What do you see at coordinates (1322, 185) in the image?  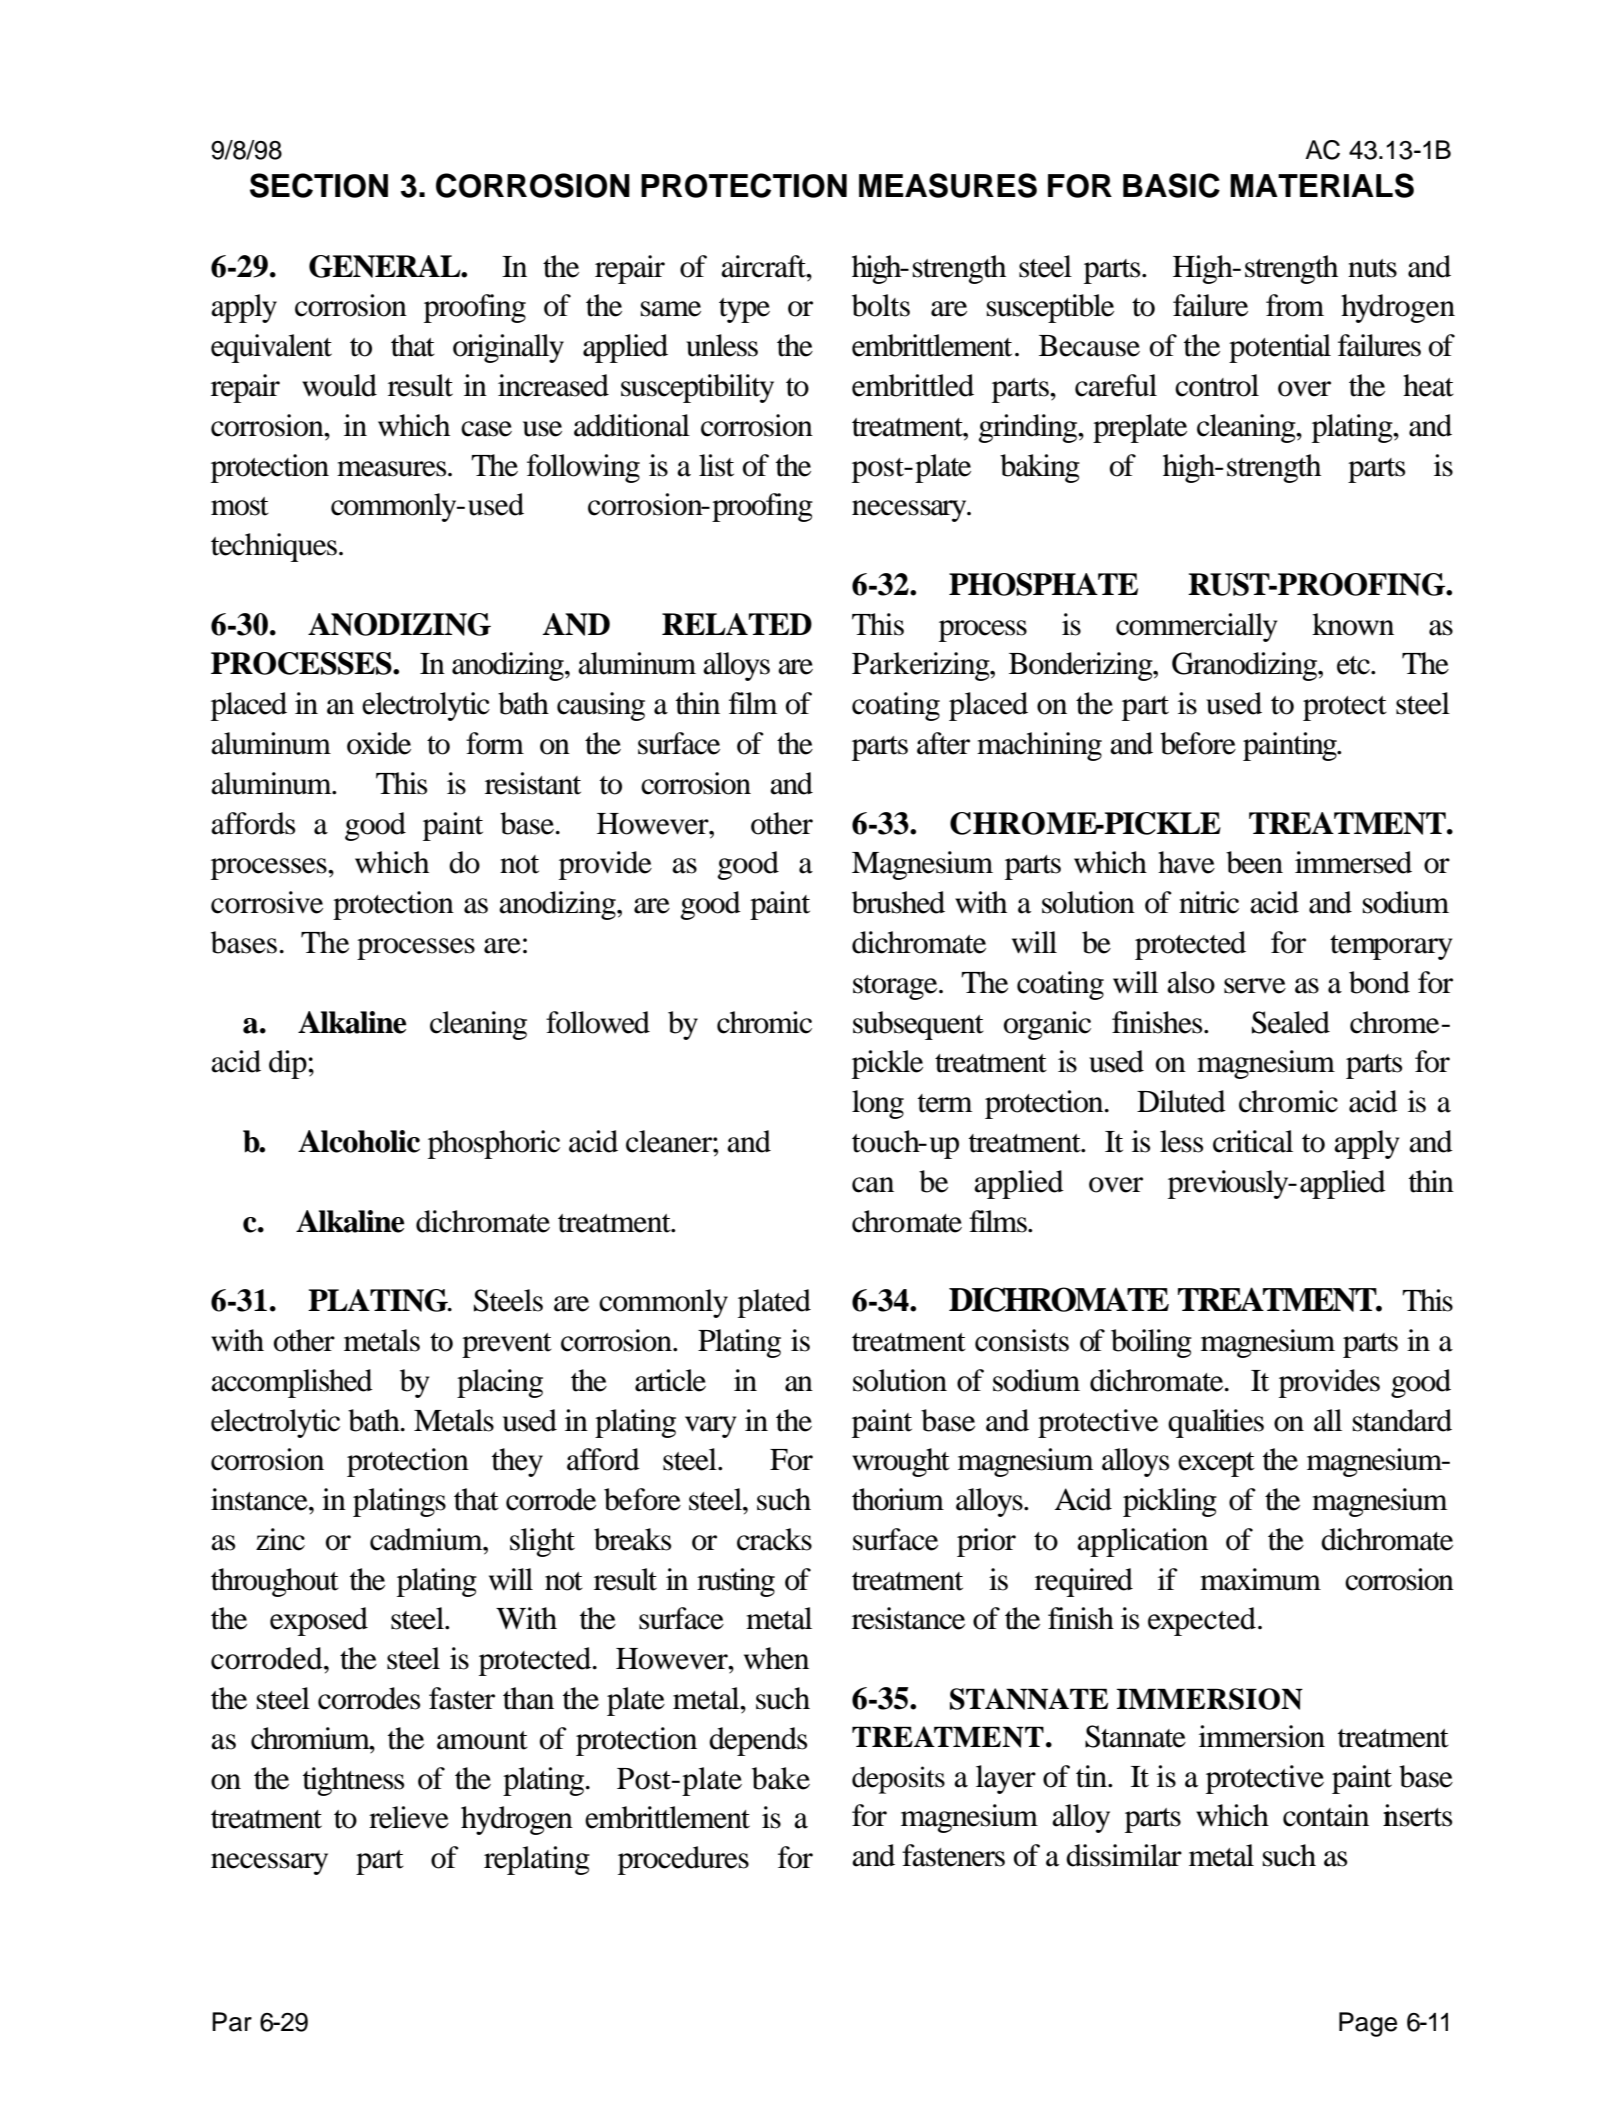 I see `MATERIALS` at bounding box center [1322, 185].
